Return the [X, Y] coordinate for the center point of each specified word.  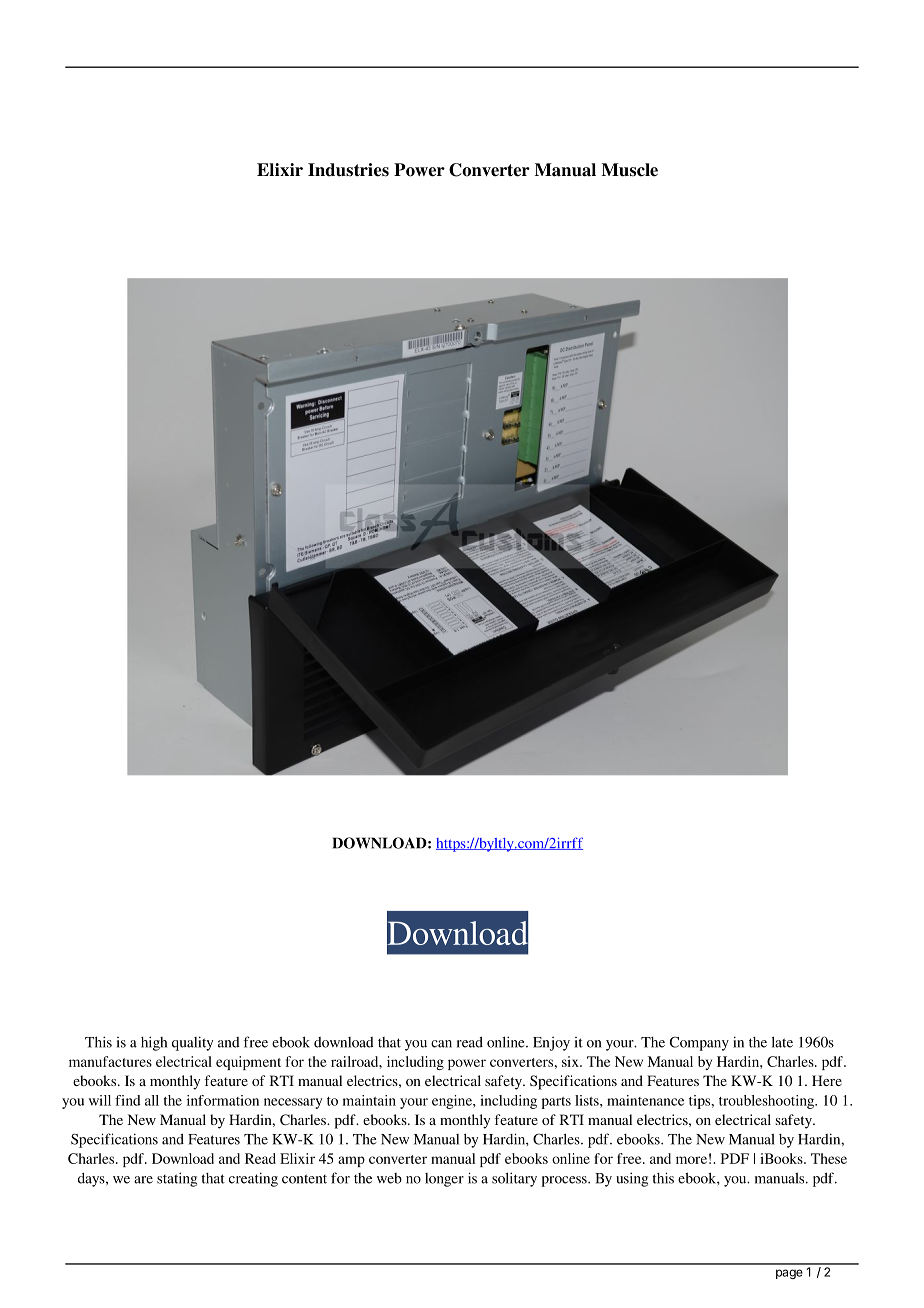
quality [192, 1043]
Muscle [630, 170]
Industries [348, 170]
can [441, 1044]
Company [699, 1043]
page [789, 1274]
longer [444, 1180]
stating [177, 1179]
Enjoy [551, 1044]
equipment [248, 1063]
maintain [369, 1100]
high [154, 1043]
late [782, 1042]
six [571, 1061]
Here [827, 1080]
